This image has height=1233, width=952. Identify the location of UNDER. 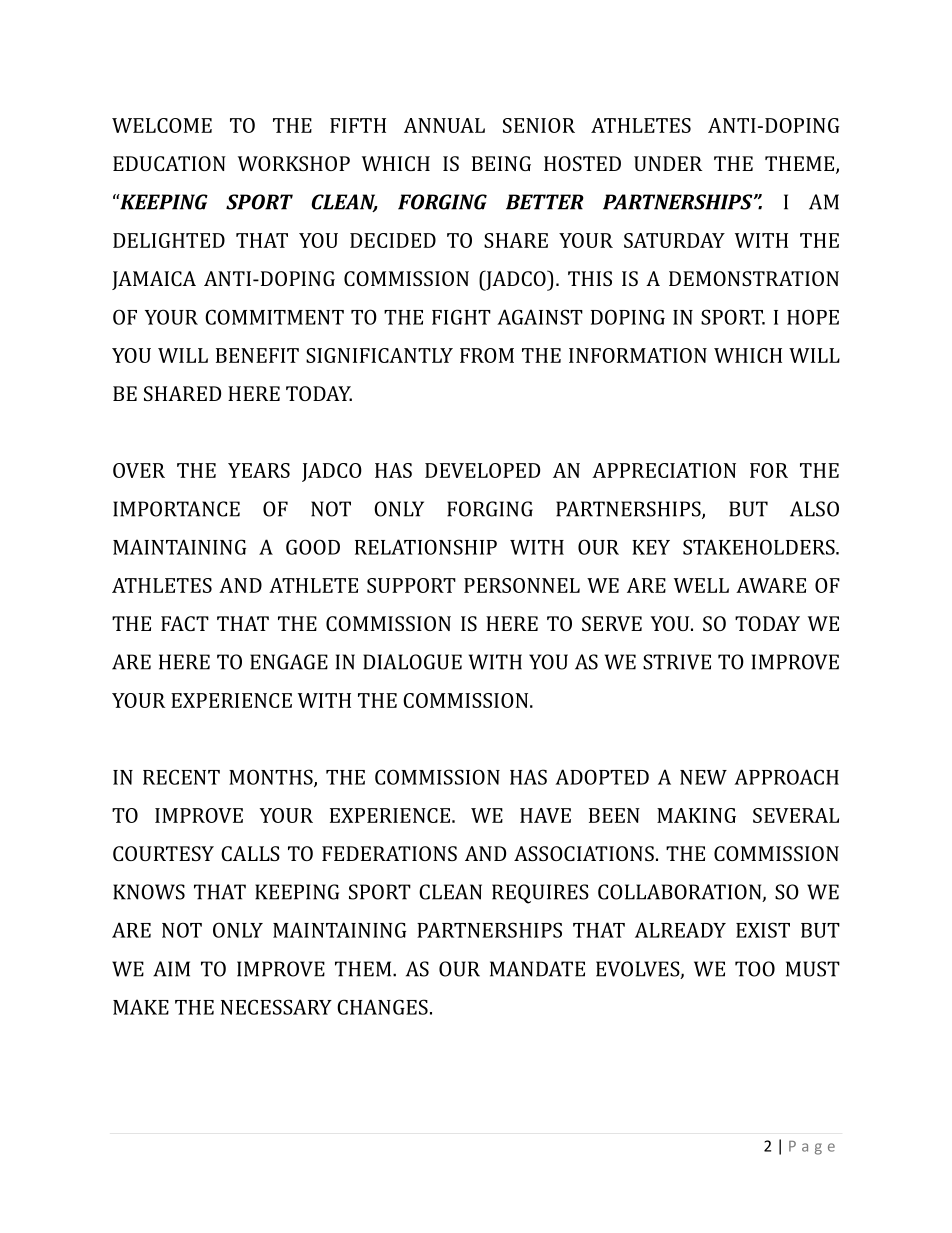
(668, 163).
